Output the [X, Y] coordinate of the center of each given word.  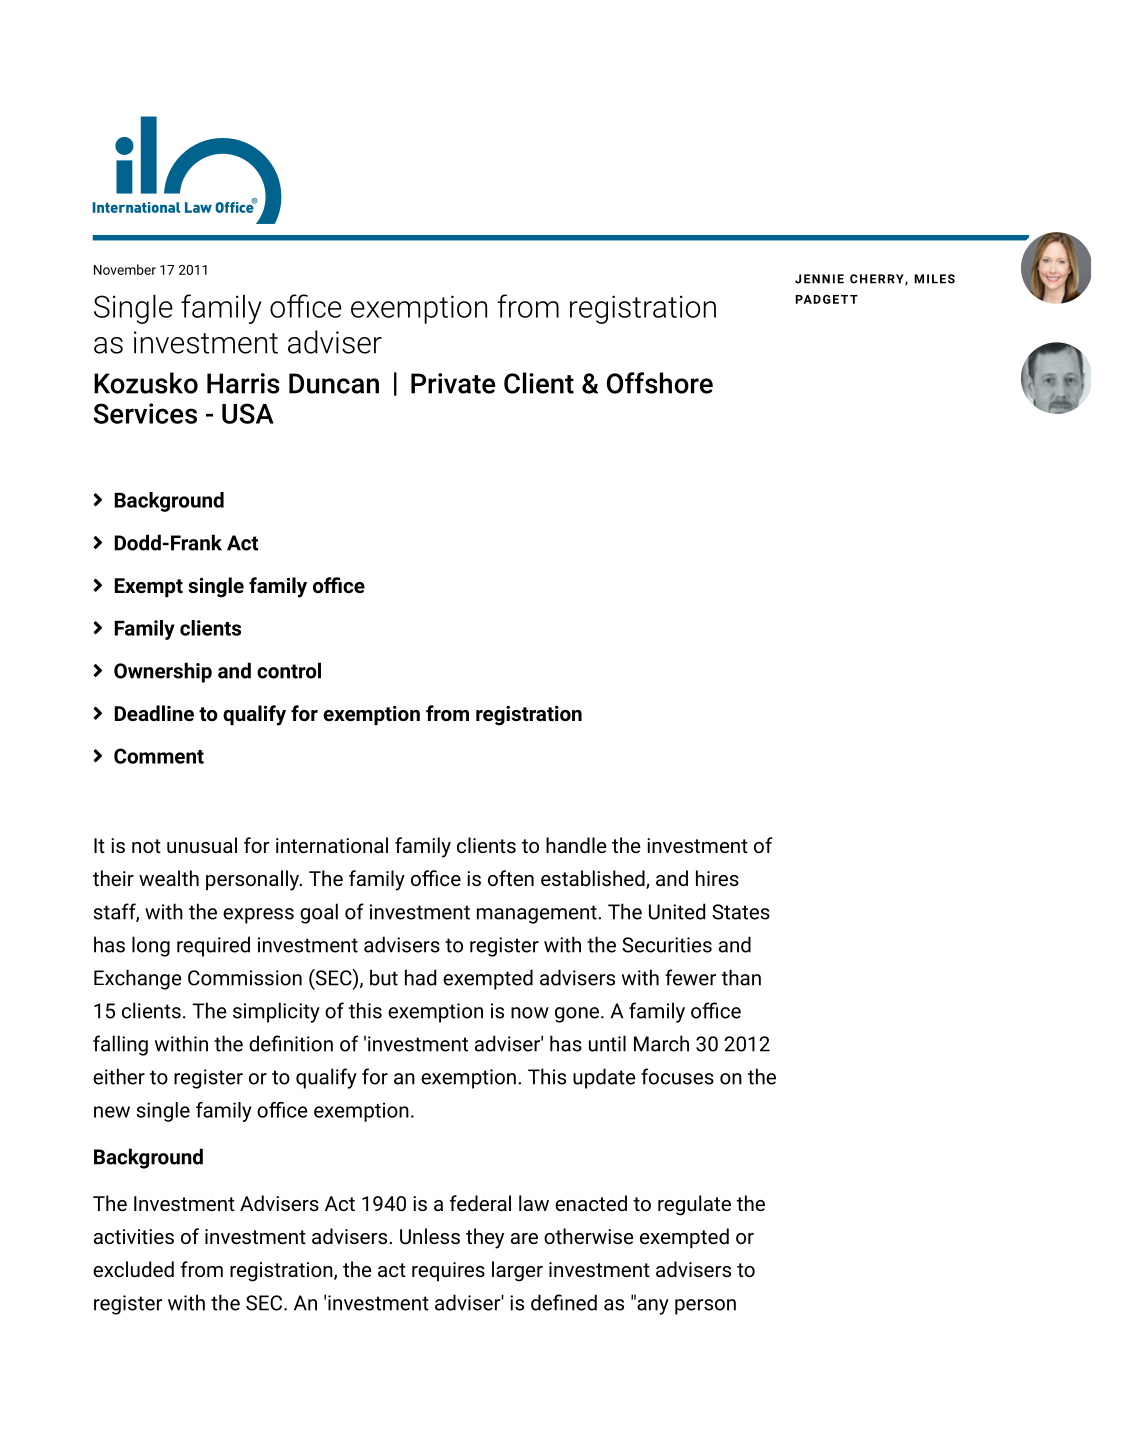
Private [453, 383]
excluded [133, 1269]
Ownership [163, 672]
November [125, 269]
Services [145, 413]
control [289, 670]
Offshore [660, 383]
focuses [677, 1076]
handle [576, 845]
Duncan [334, 383]
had [420, 977]
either [119, 1076]
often [511, 878]
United [677, 911]
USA [248, 413]
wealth [169, 878]
